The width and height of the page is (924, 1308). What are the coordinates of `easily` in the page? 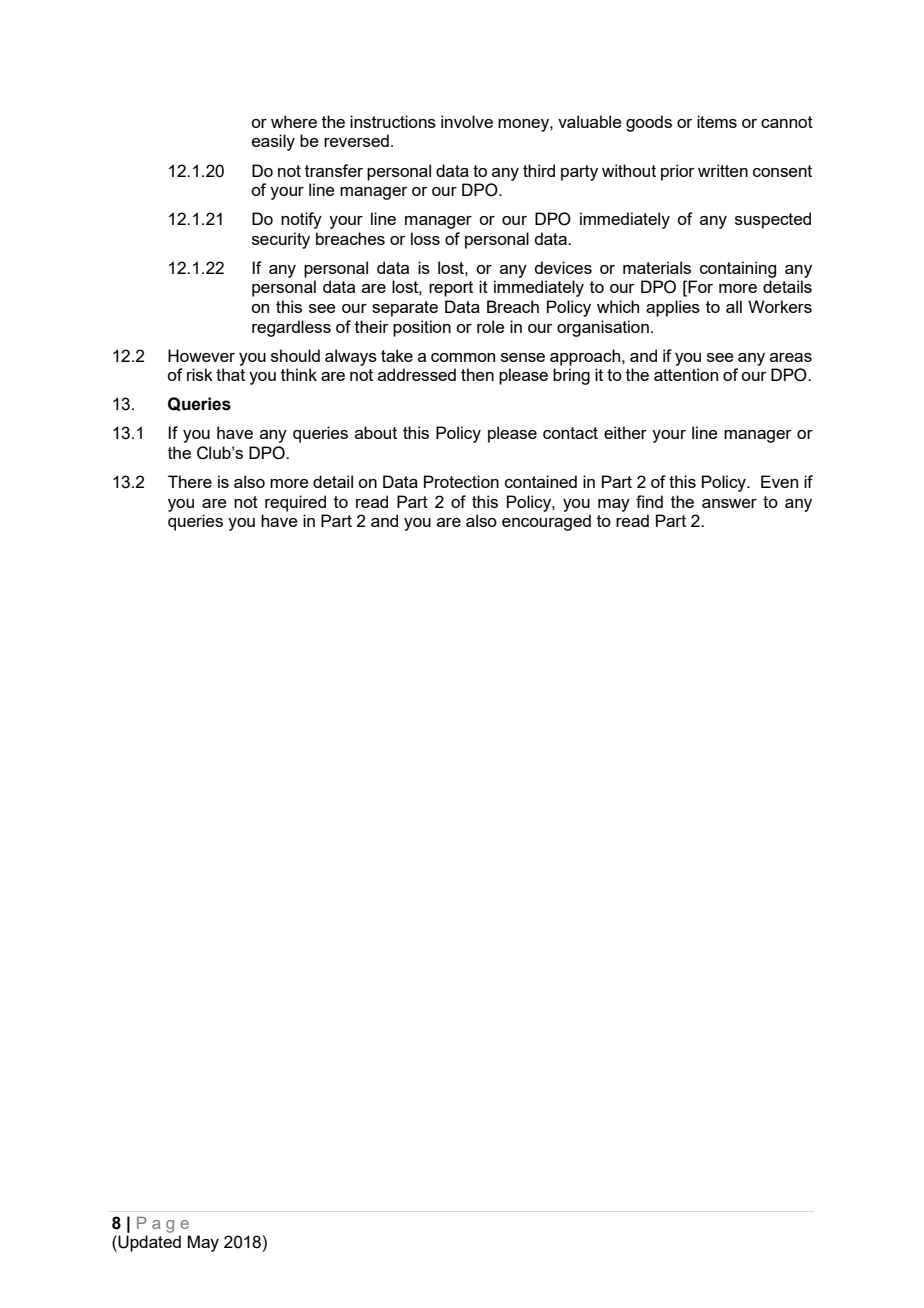 It's located at (273, 142).
